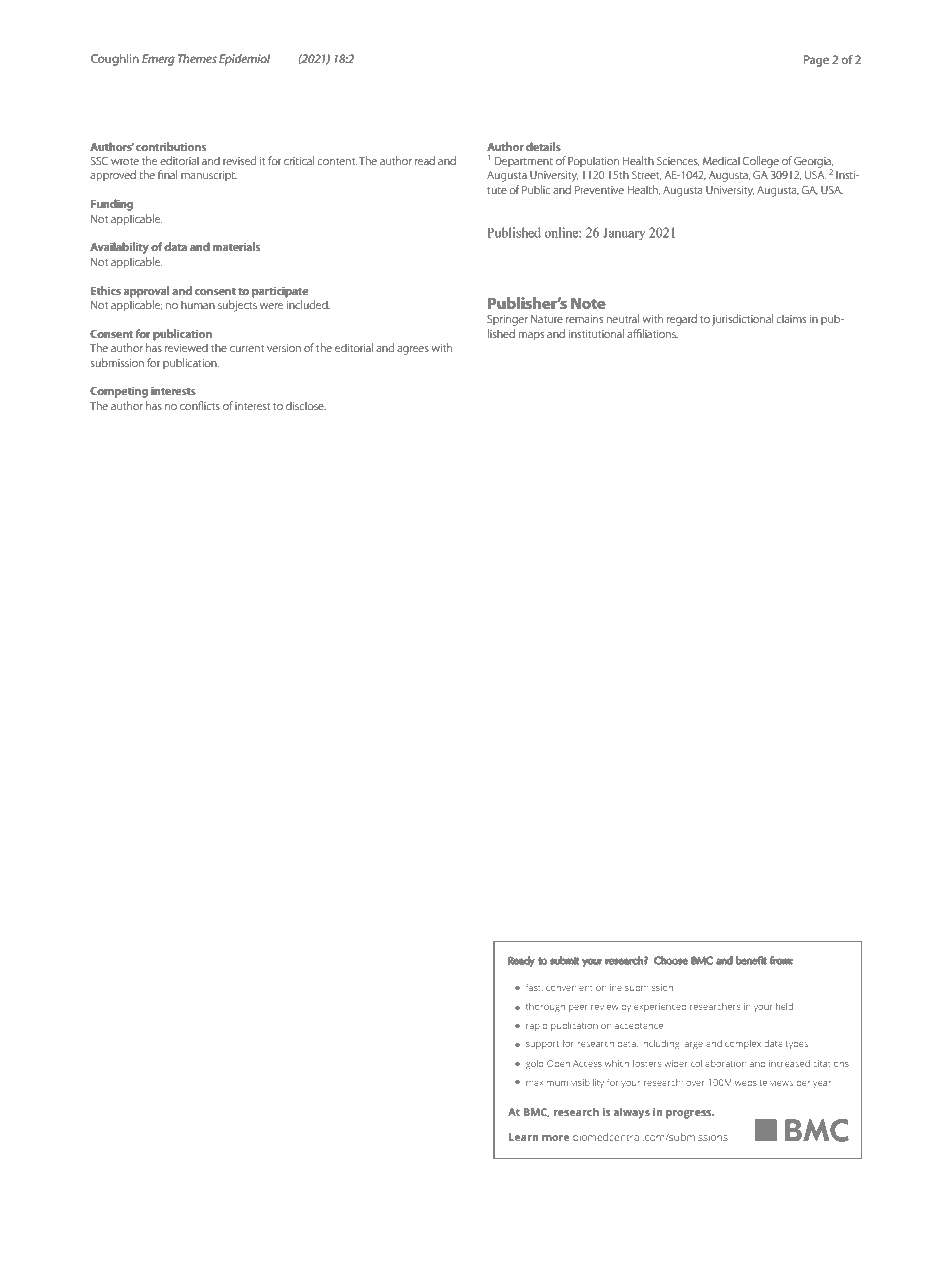 The image size is (952, 1265). Describe the element at coordinates (569, 988) in the image. I see `convenient` at that location.
